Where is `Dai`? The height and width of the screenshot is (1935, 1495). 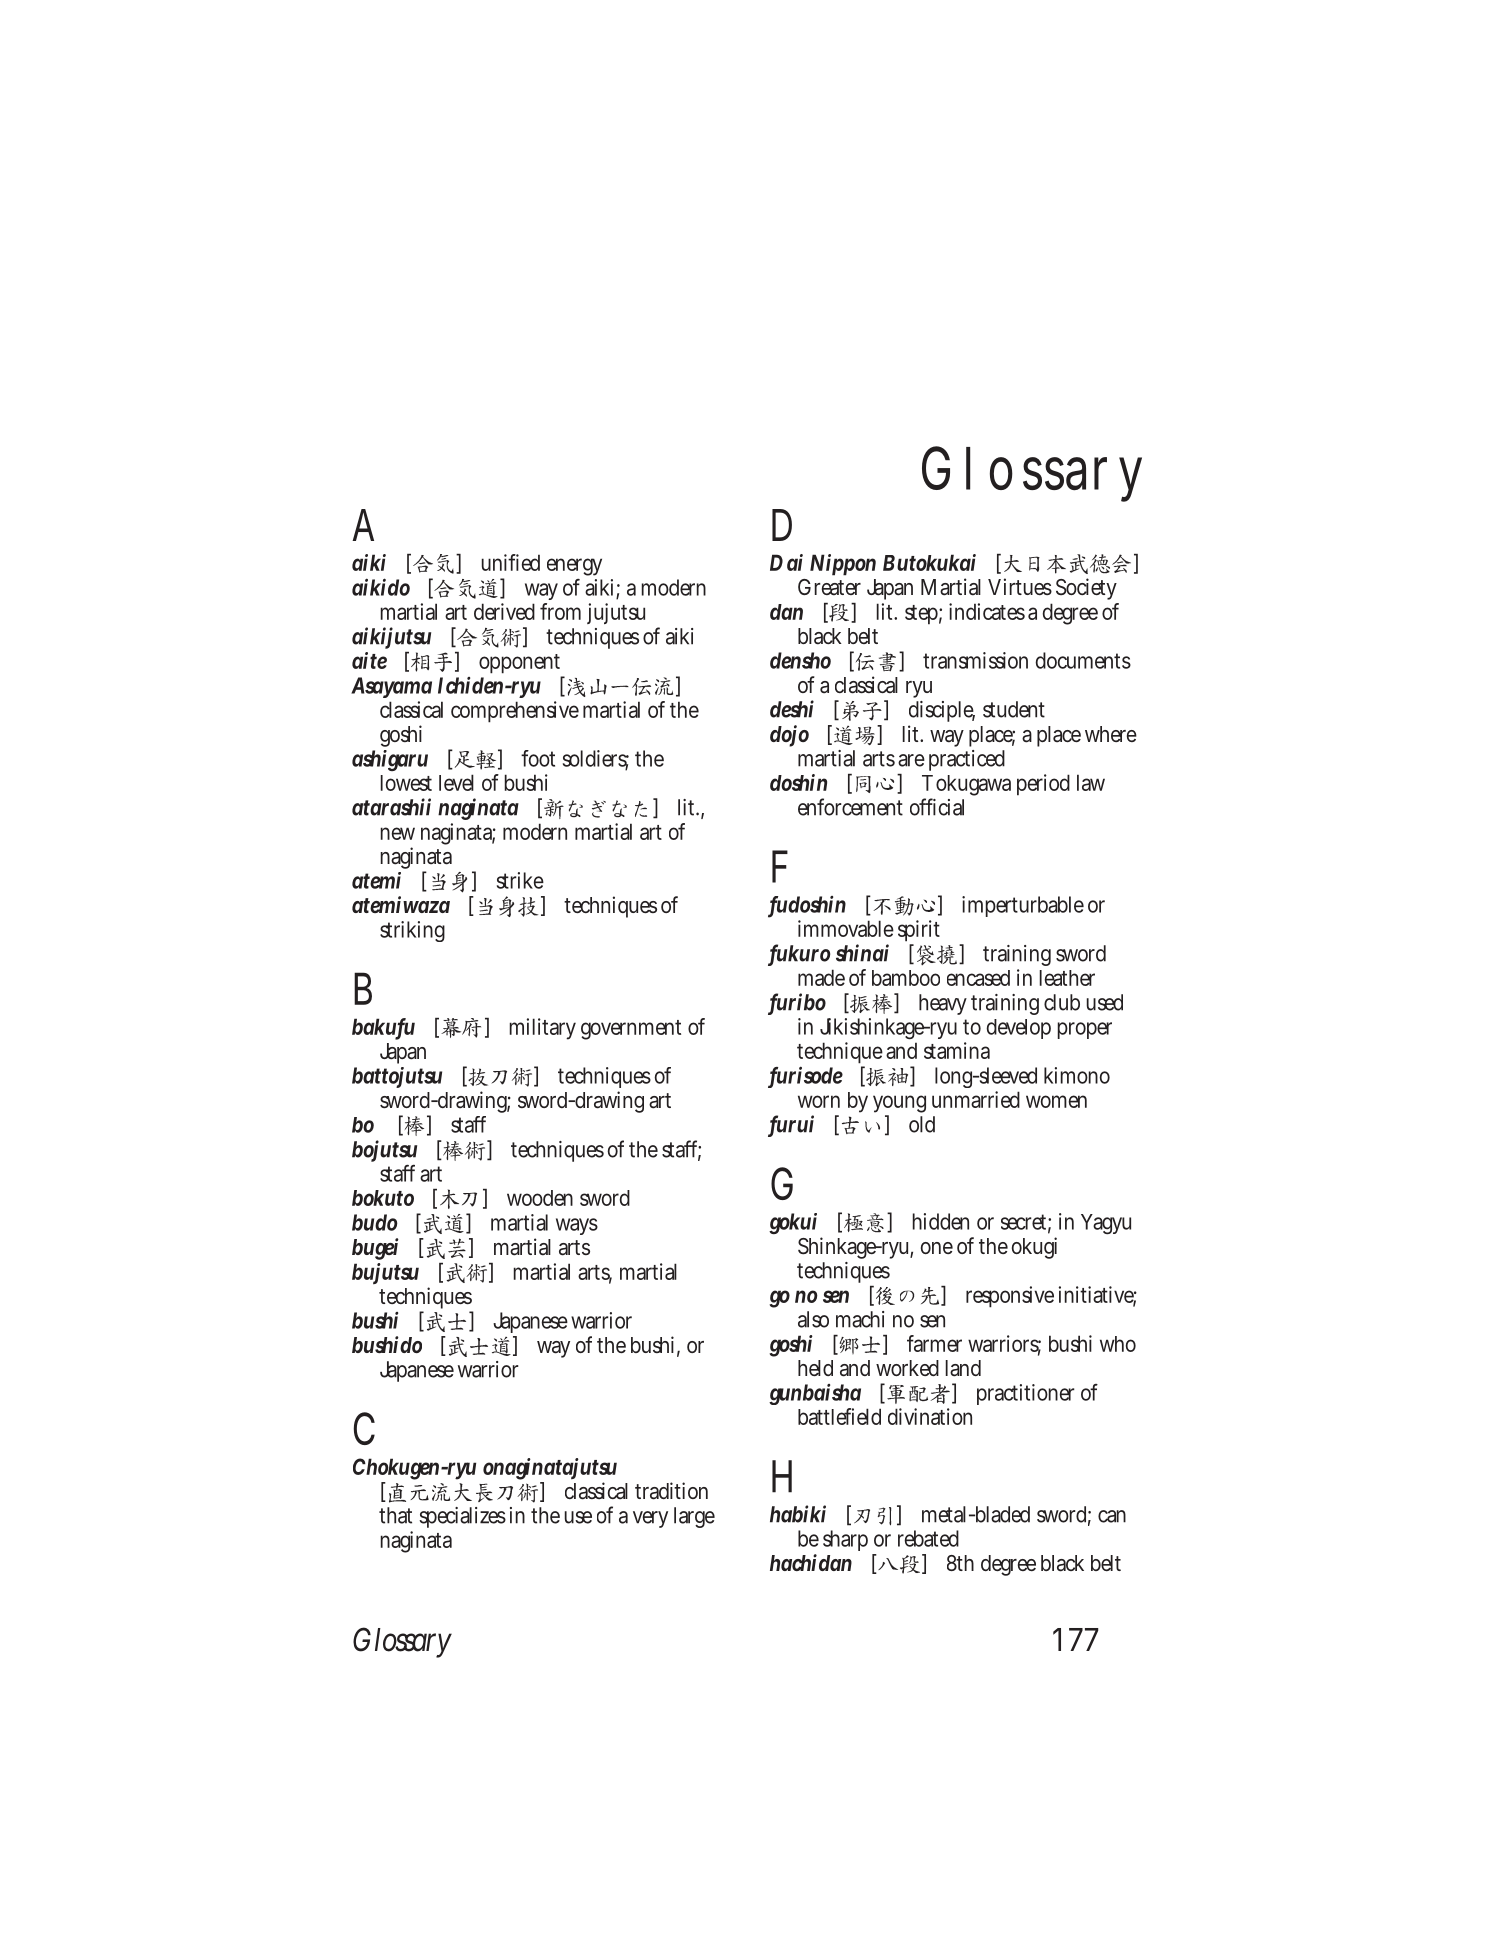
Dai is located at coordinates (786, 562).
